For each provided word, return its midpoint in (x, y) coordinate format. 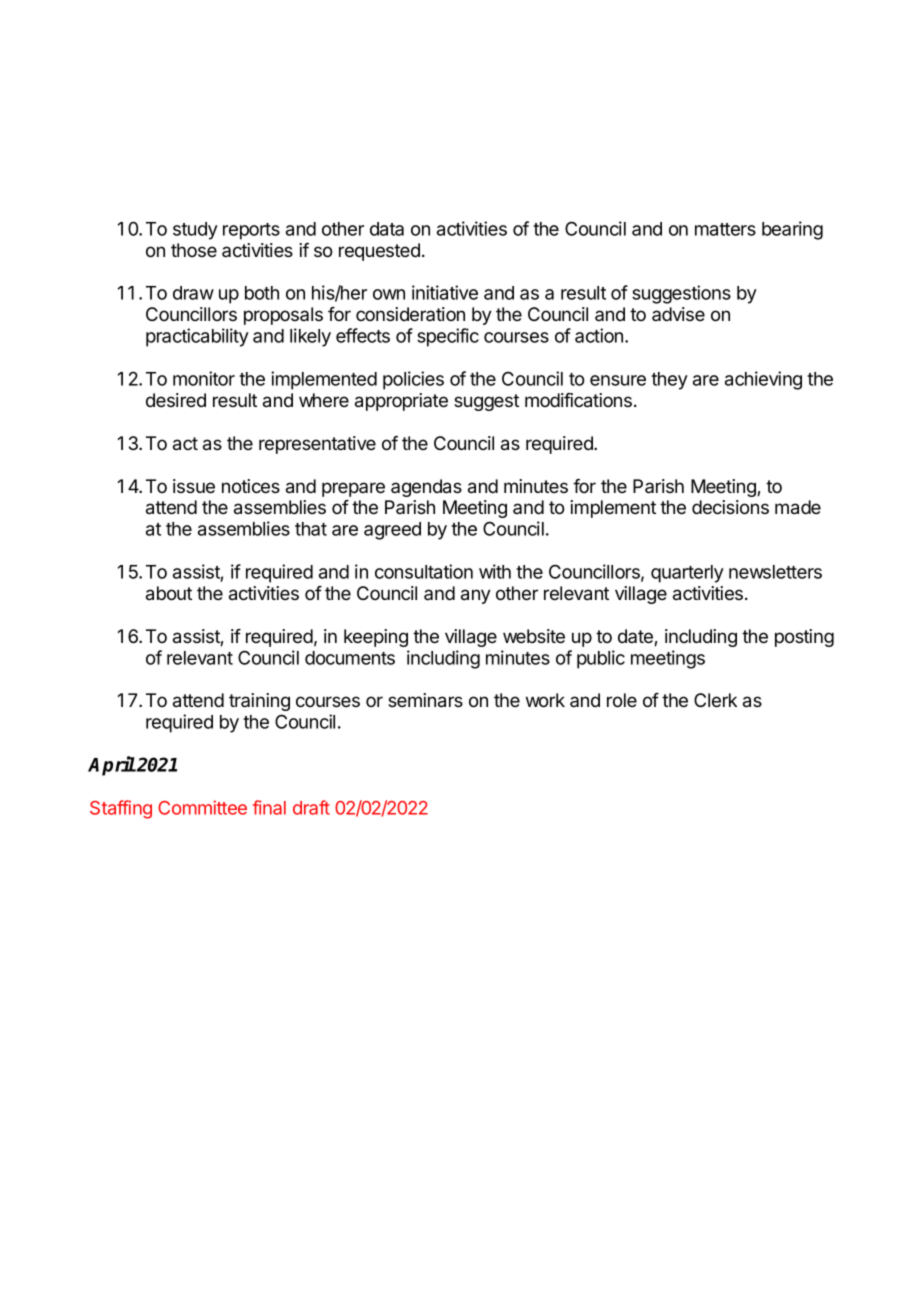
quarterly (687, 574)
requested (379, 252)
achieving (763, 380)
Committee (202, 807)
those (194, 250)
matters (725, 229)
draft (311, 807)
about (169, 593)
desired (176, 400)
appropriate (401, 402)
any (476, 596)
